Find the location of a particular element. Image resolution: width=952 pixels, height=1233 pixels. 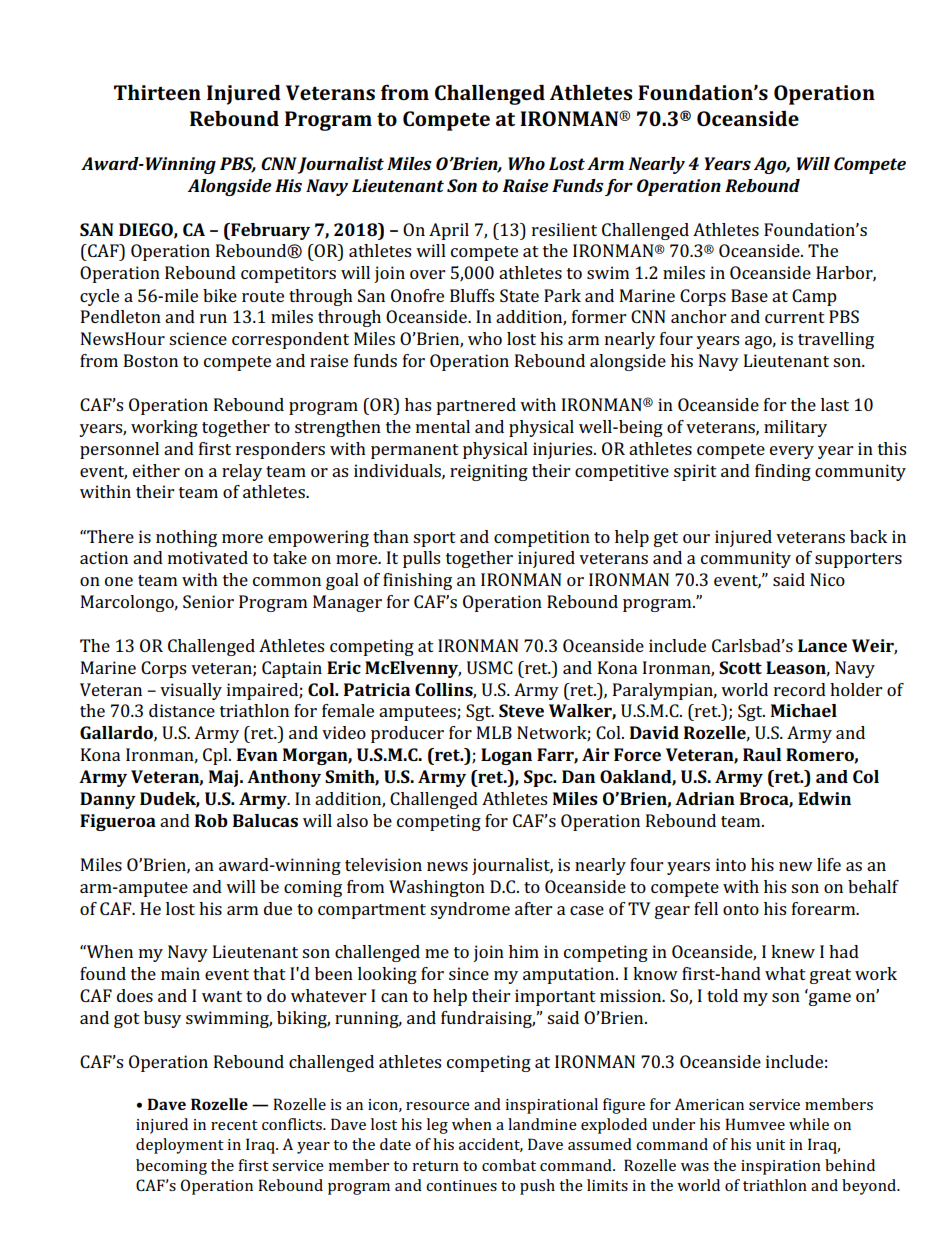

Senior is located at coordinates (208, 601).
